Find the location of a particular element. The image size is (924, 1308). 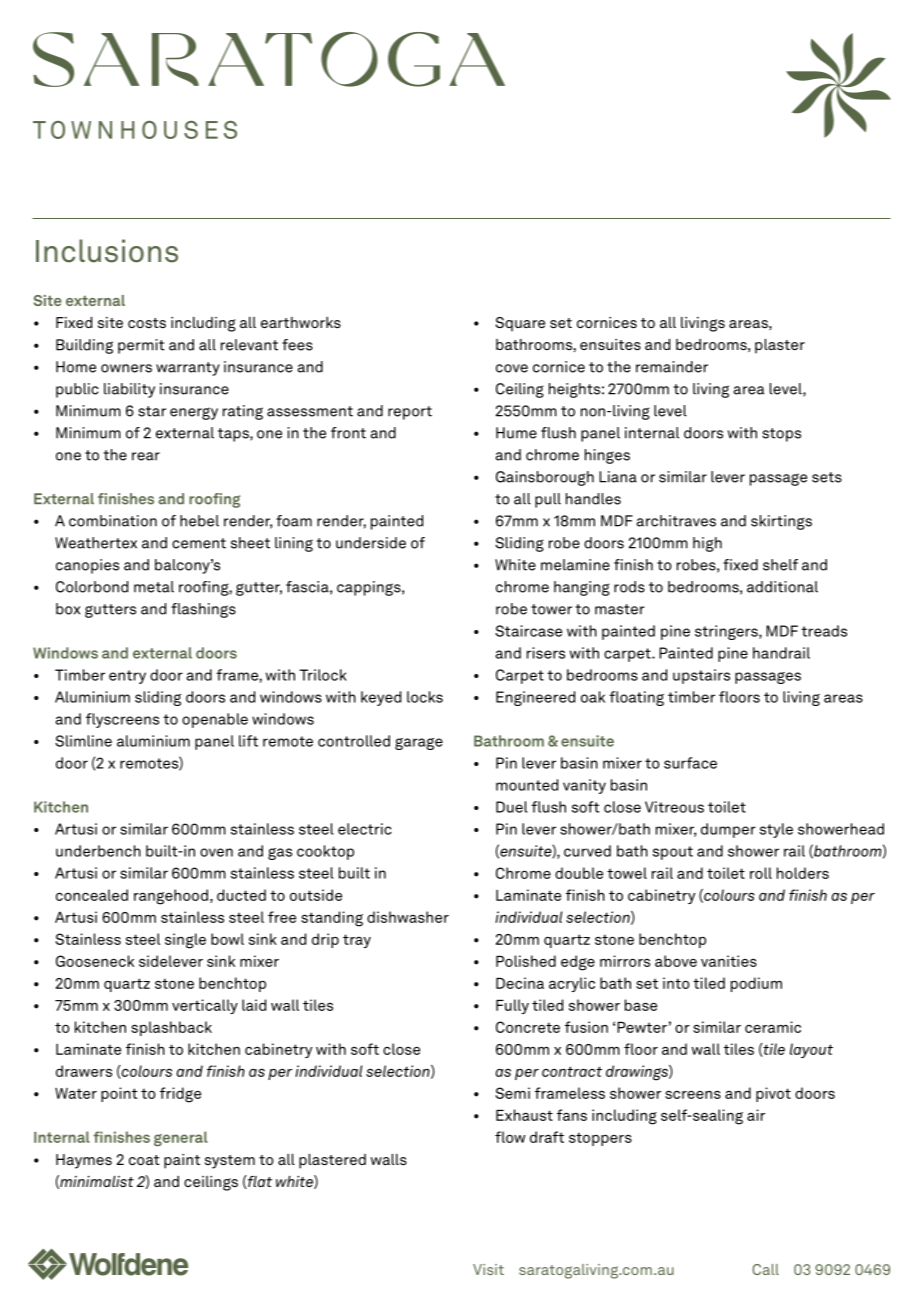

coat is located at coordinates (144, 1160).
